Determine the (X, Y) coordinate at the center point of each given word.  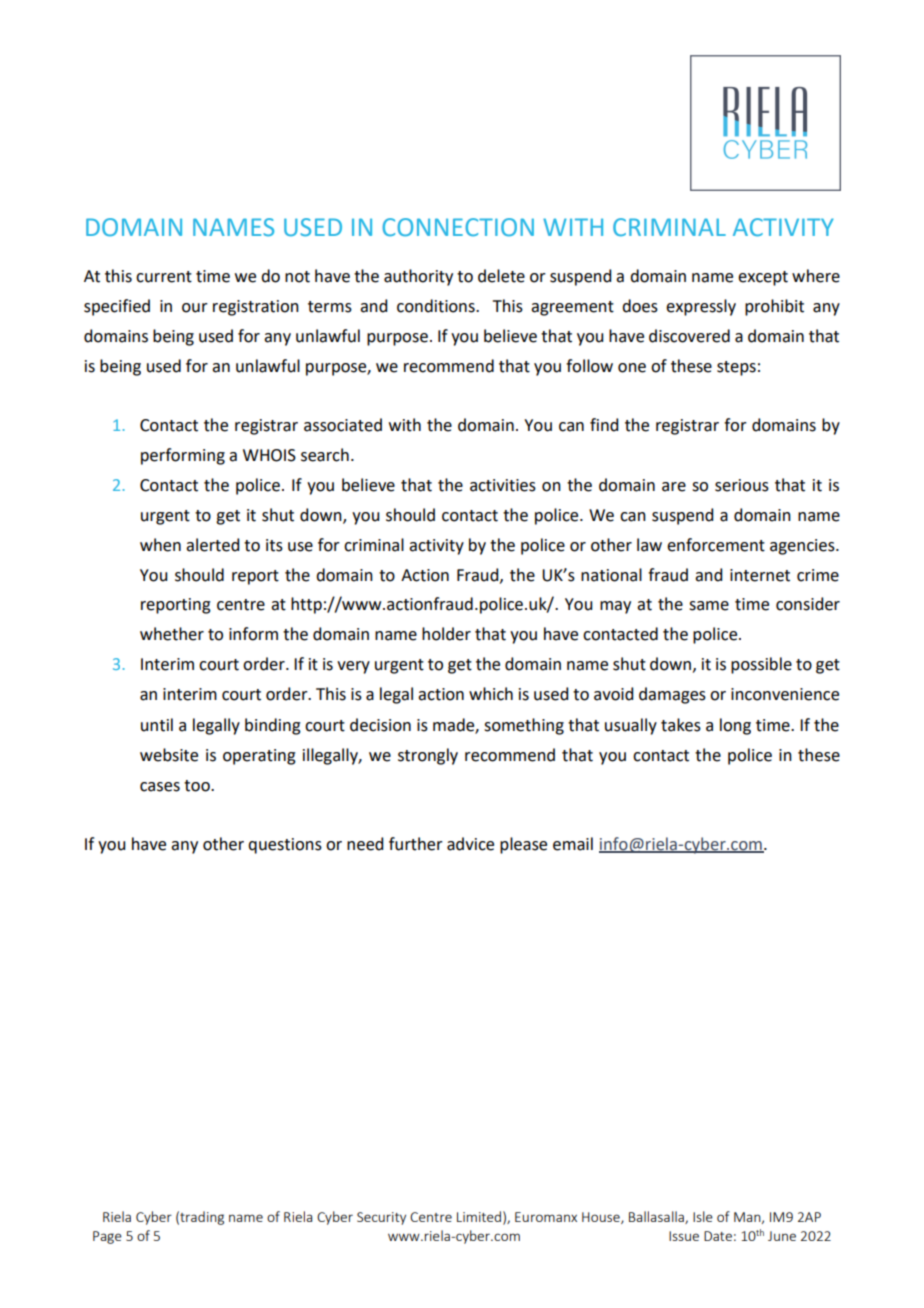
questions (285, 846)
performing (183, 456)
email (573, 844)
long (735, 726)
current (164, 277)
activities (503, 485)
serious (742, 485)
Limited (479, 1216)
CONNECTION (458, 227)
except (763, 278)
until (157, 725)
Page (107, 1237)
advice (470, 844)
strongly (428, 756)
